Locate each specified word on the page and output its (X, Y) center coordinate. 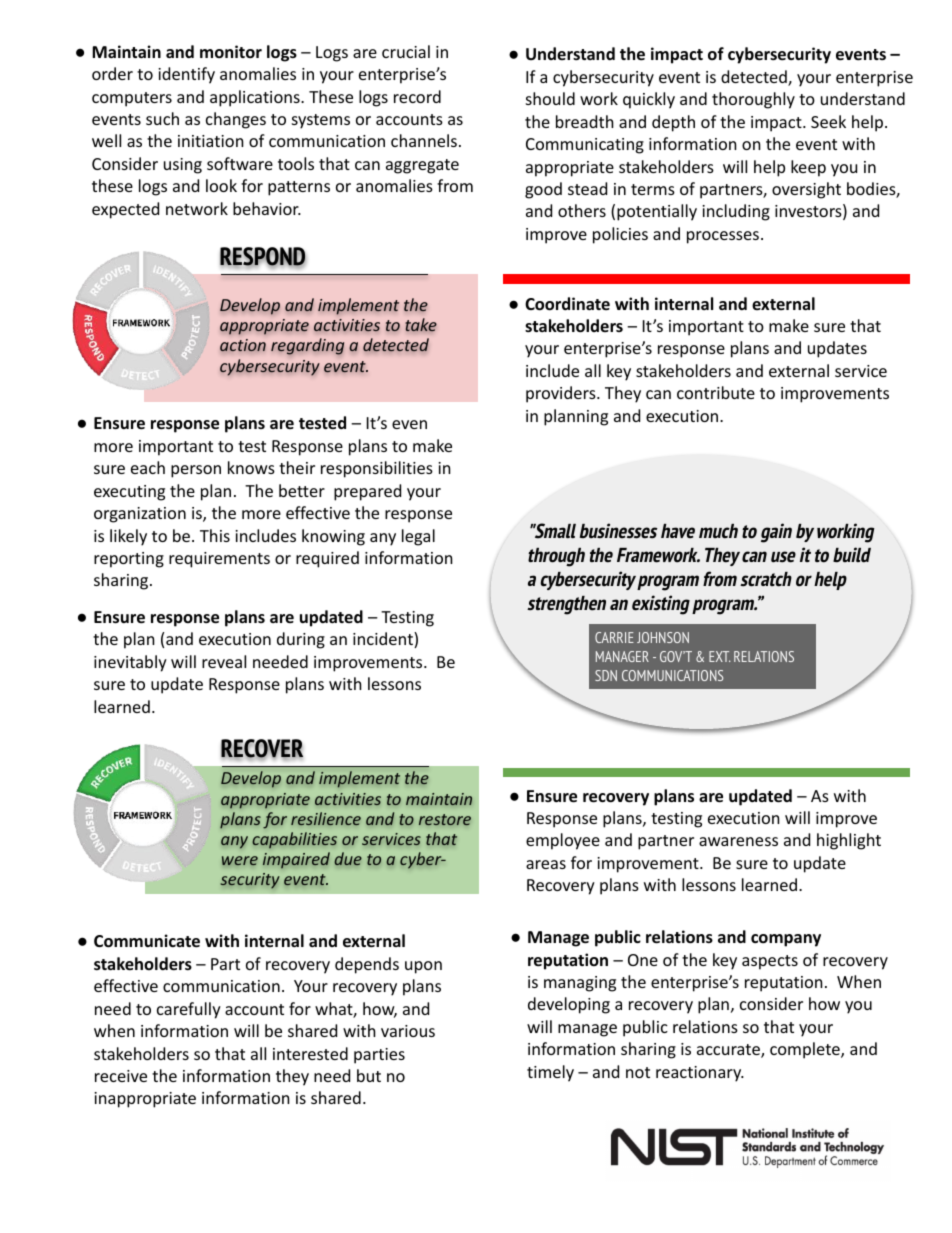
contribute (716, 392)
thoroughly (753, 100)
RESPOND (263, 258)
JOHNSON (663, 637)
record (417, 96)
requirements (219, 560)
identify (186, 75)
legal (418, 537)
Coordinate (567, 304)
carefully (189, 1010)
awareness (738, 841)
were (240, 861)
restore (445, 820)
